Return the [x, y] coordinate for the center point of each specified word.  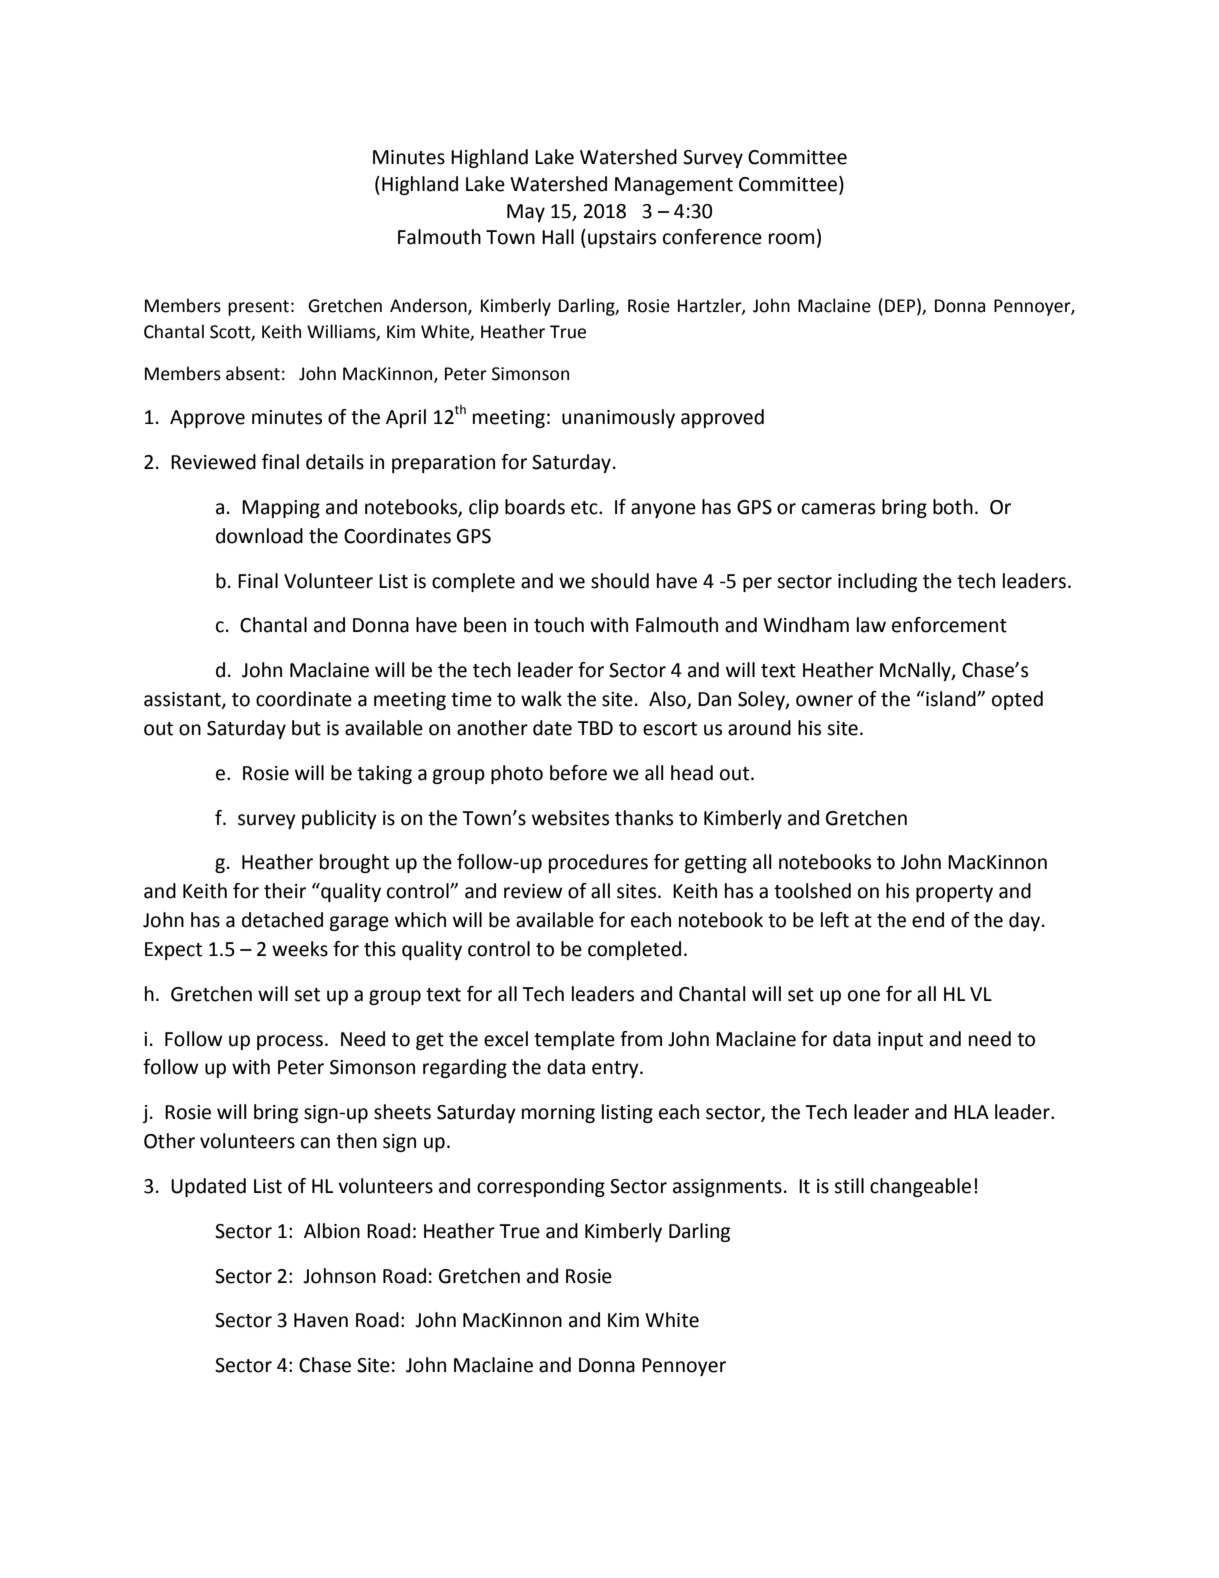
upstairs [622, 239]
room [791, 239]
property [954, 893]
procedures [598, 863]
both [953, 507]
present [258, 308]
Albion [332, 1231]
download [259, 536]
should [620, 581]
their [285, 891]
